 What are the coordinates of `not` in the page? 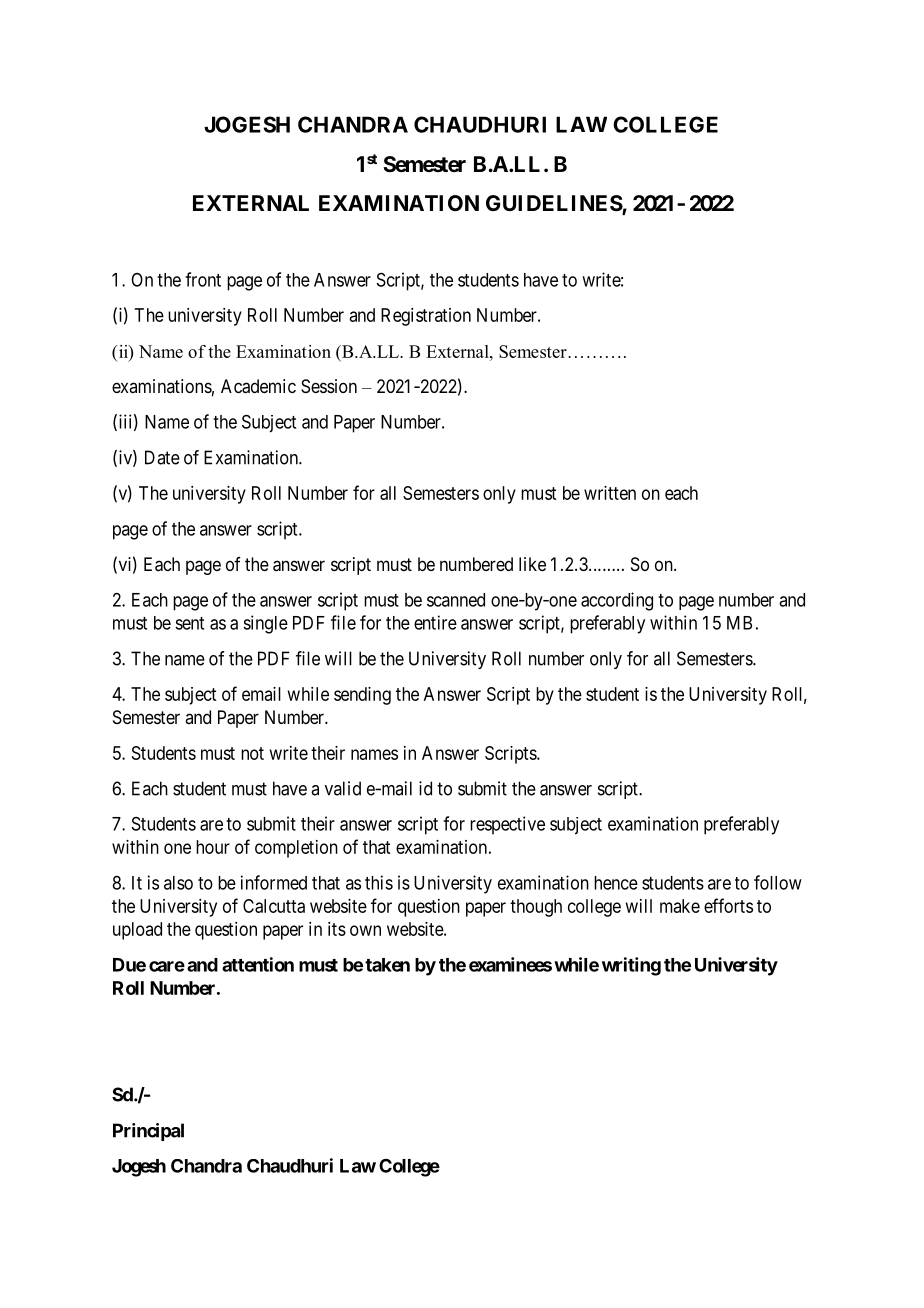 It's located at (252, 753).
